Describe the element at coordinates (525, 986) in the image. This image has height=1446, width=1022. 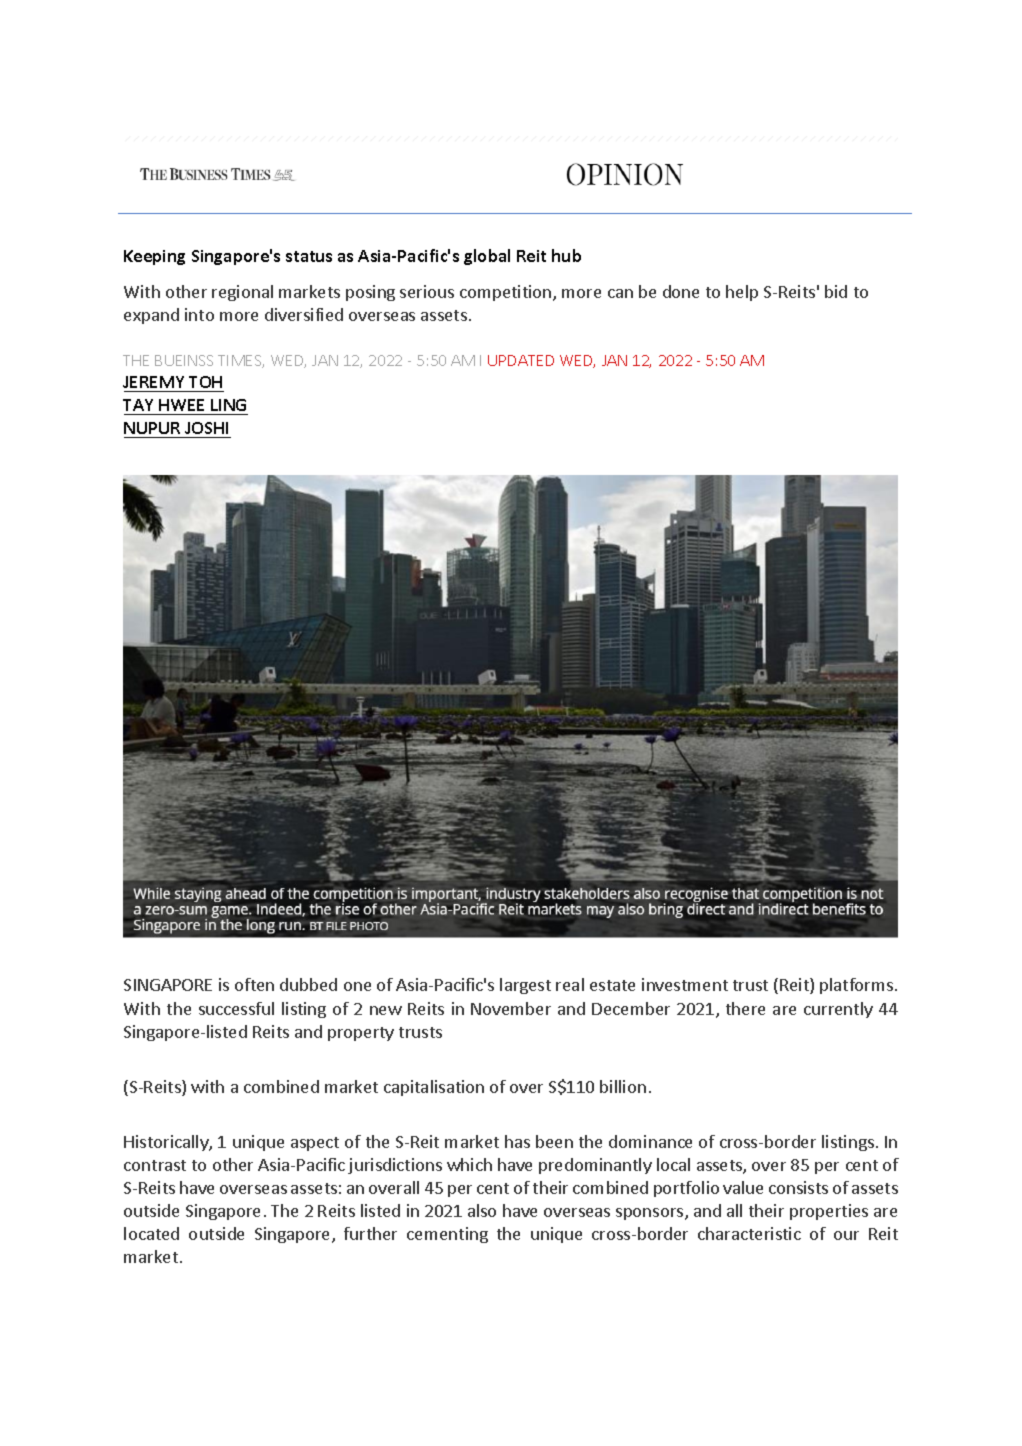
I see `largest` at that location.
